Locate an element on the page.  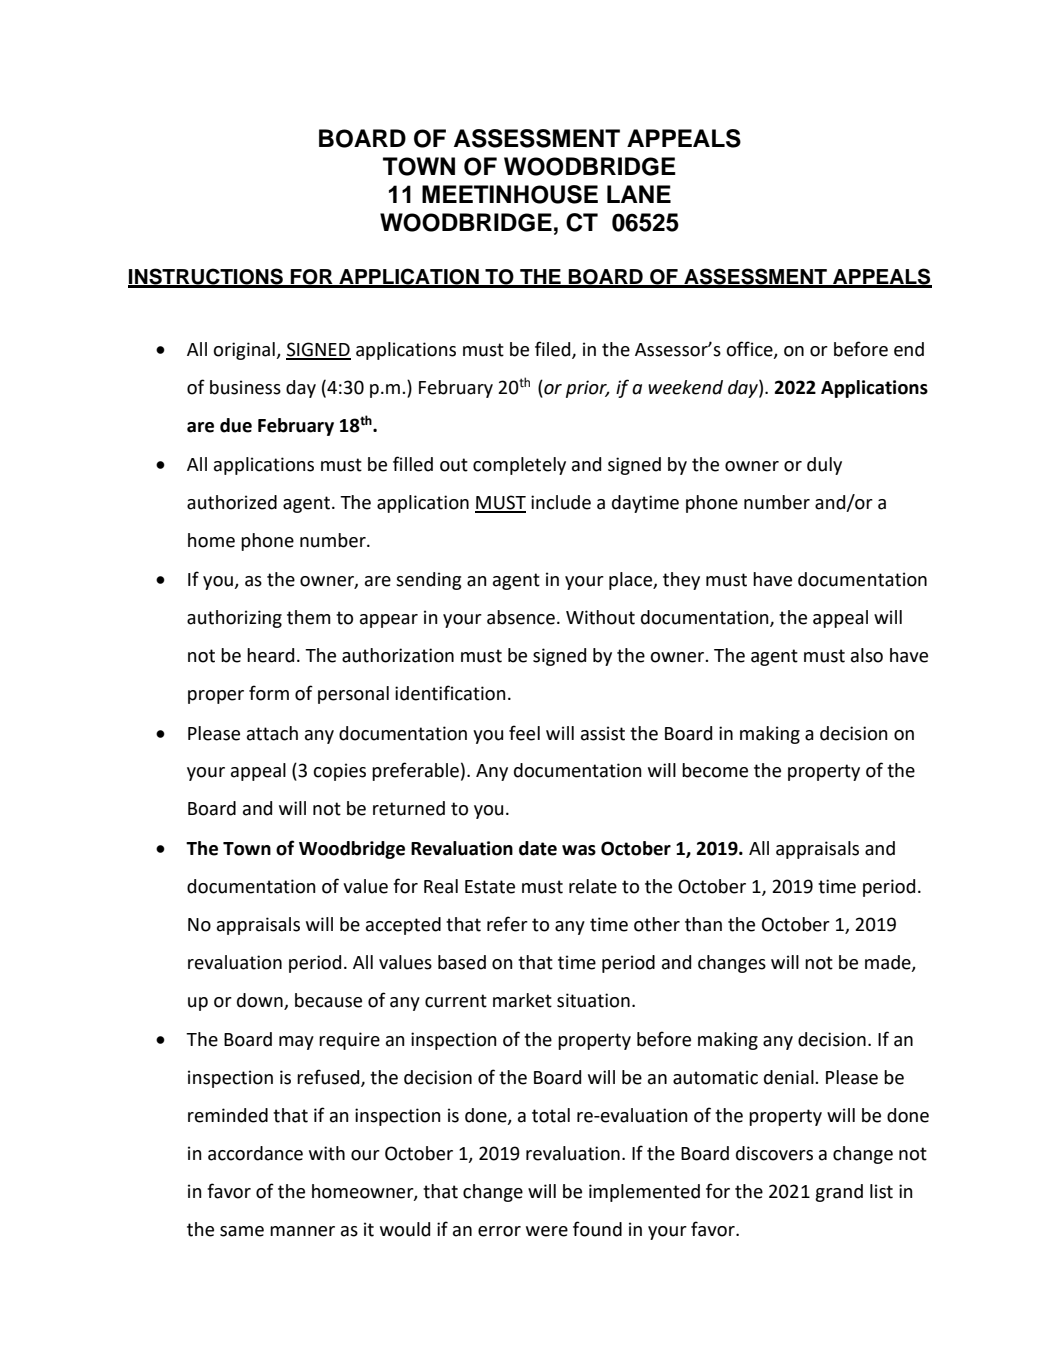
attach is located at coordinates (272, 733).
